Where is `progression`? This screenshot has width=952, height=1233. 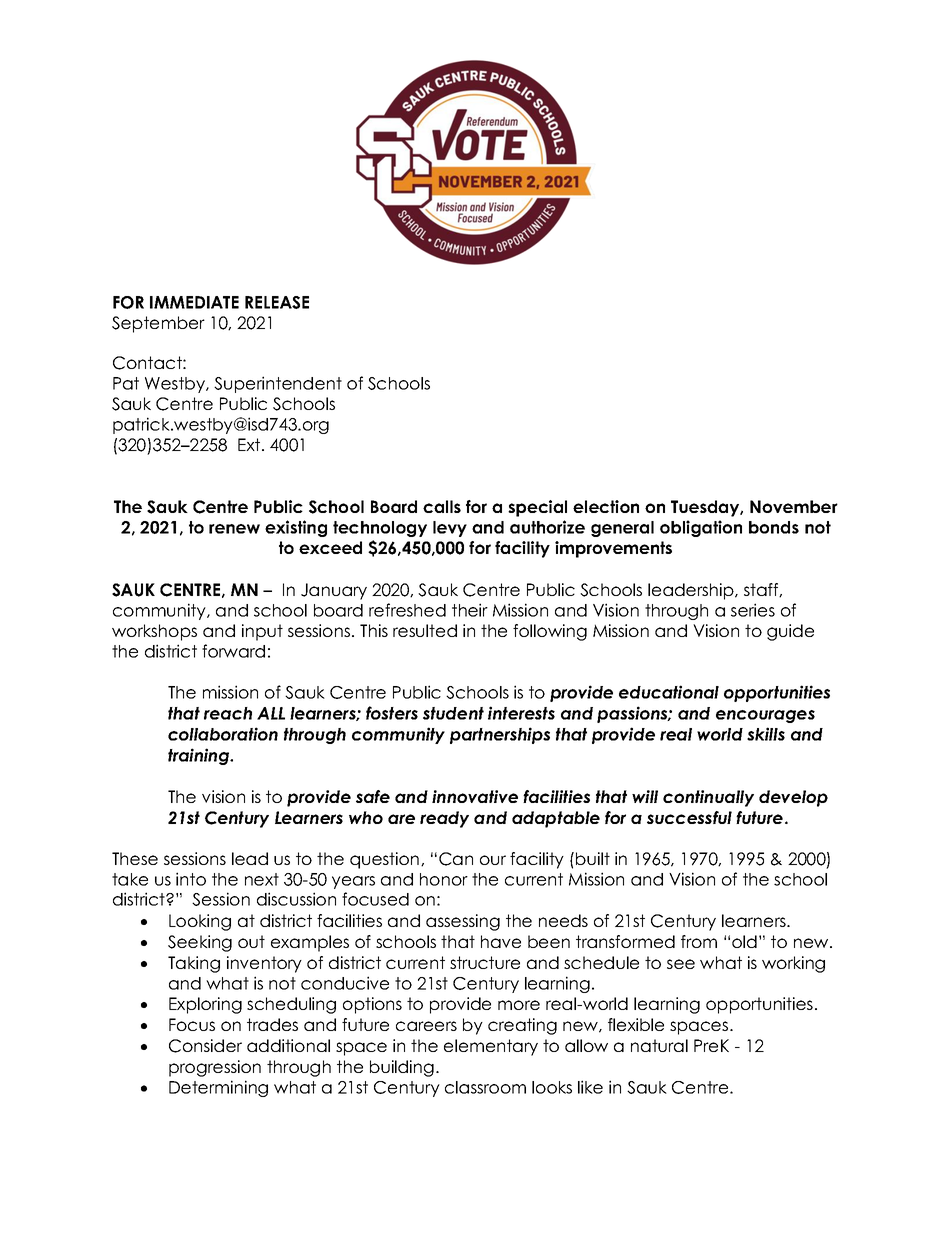
progression is located at coordinates (215, 1068).
